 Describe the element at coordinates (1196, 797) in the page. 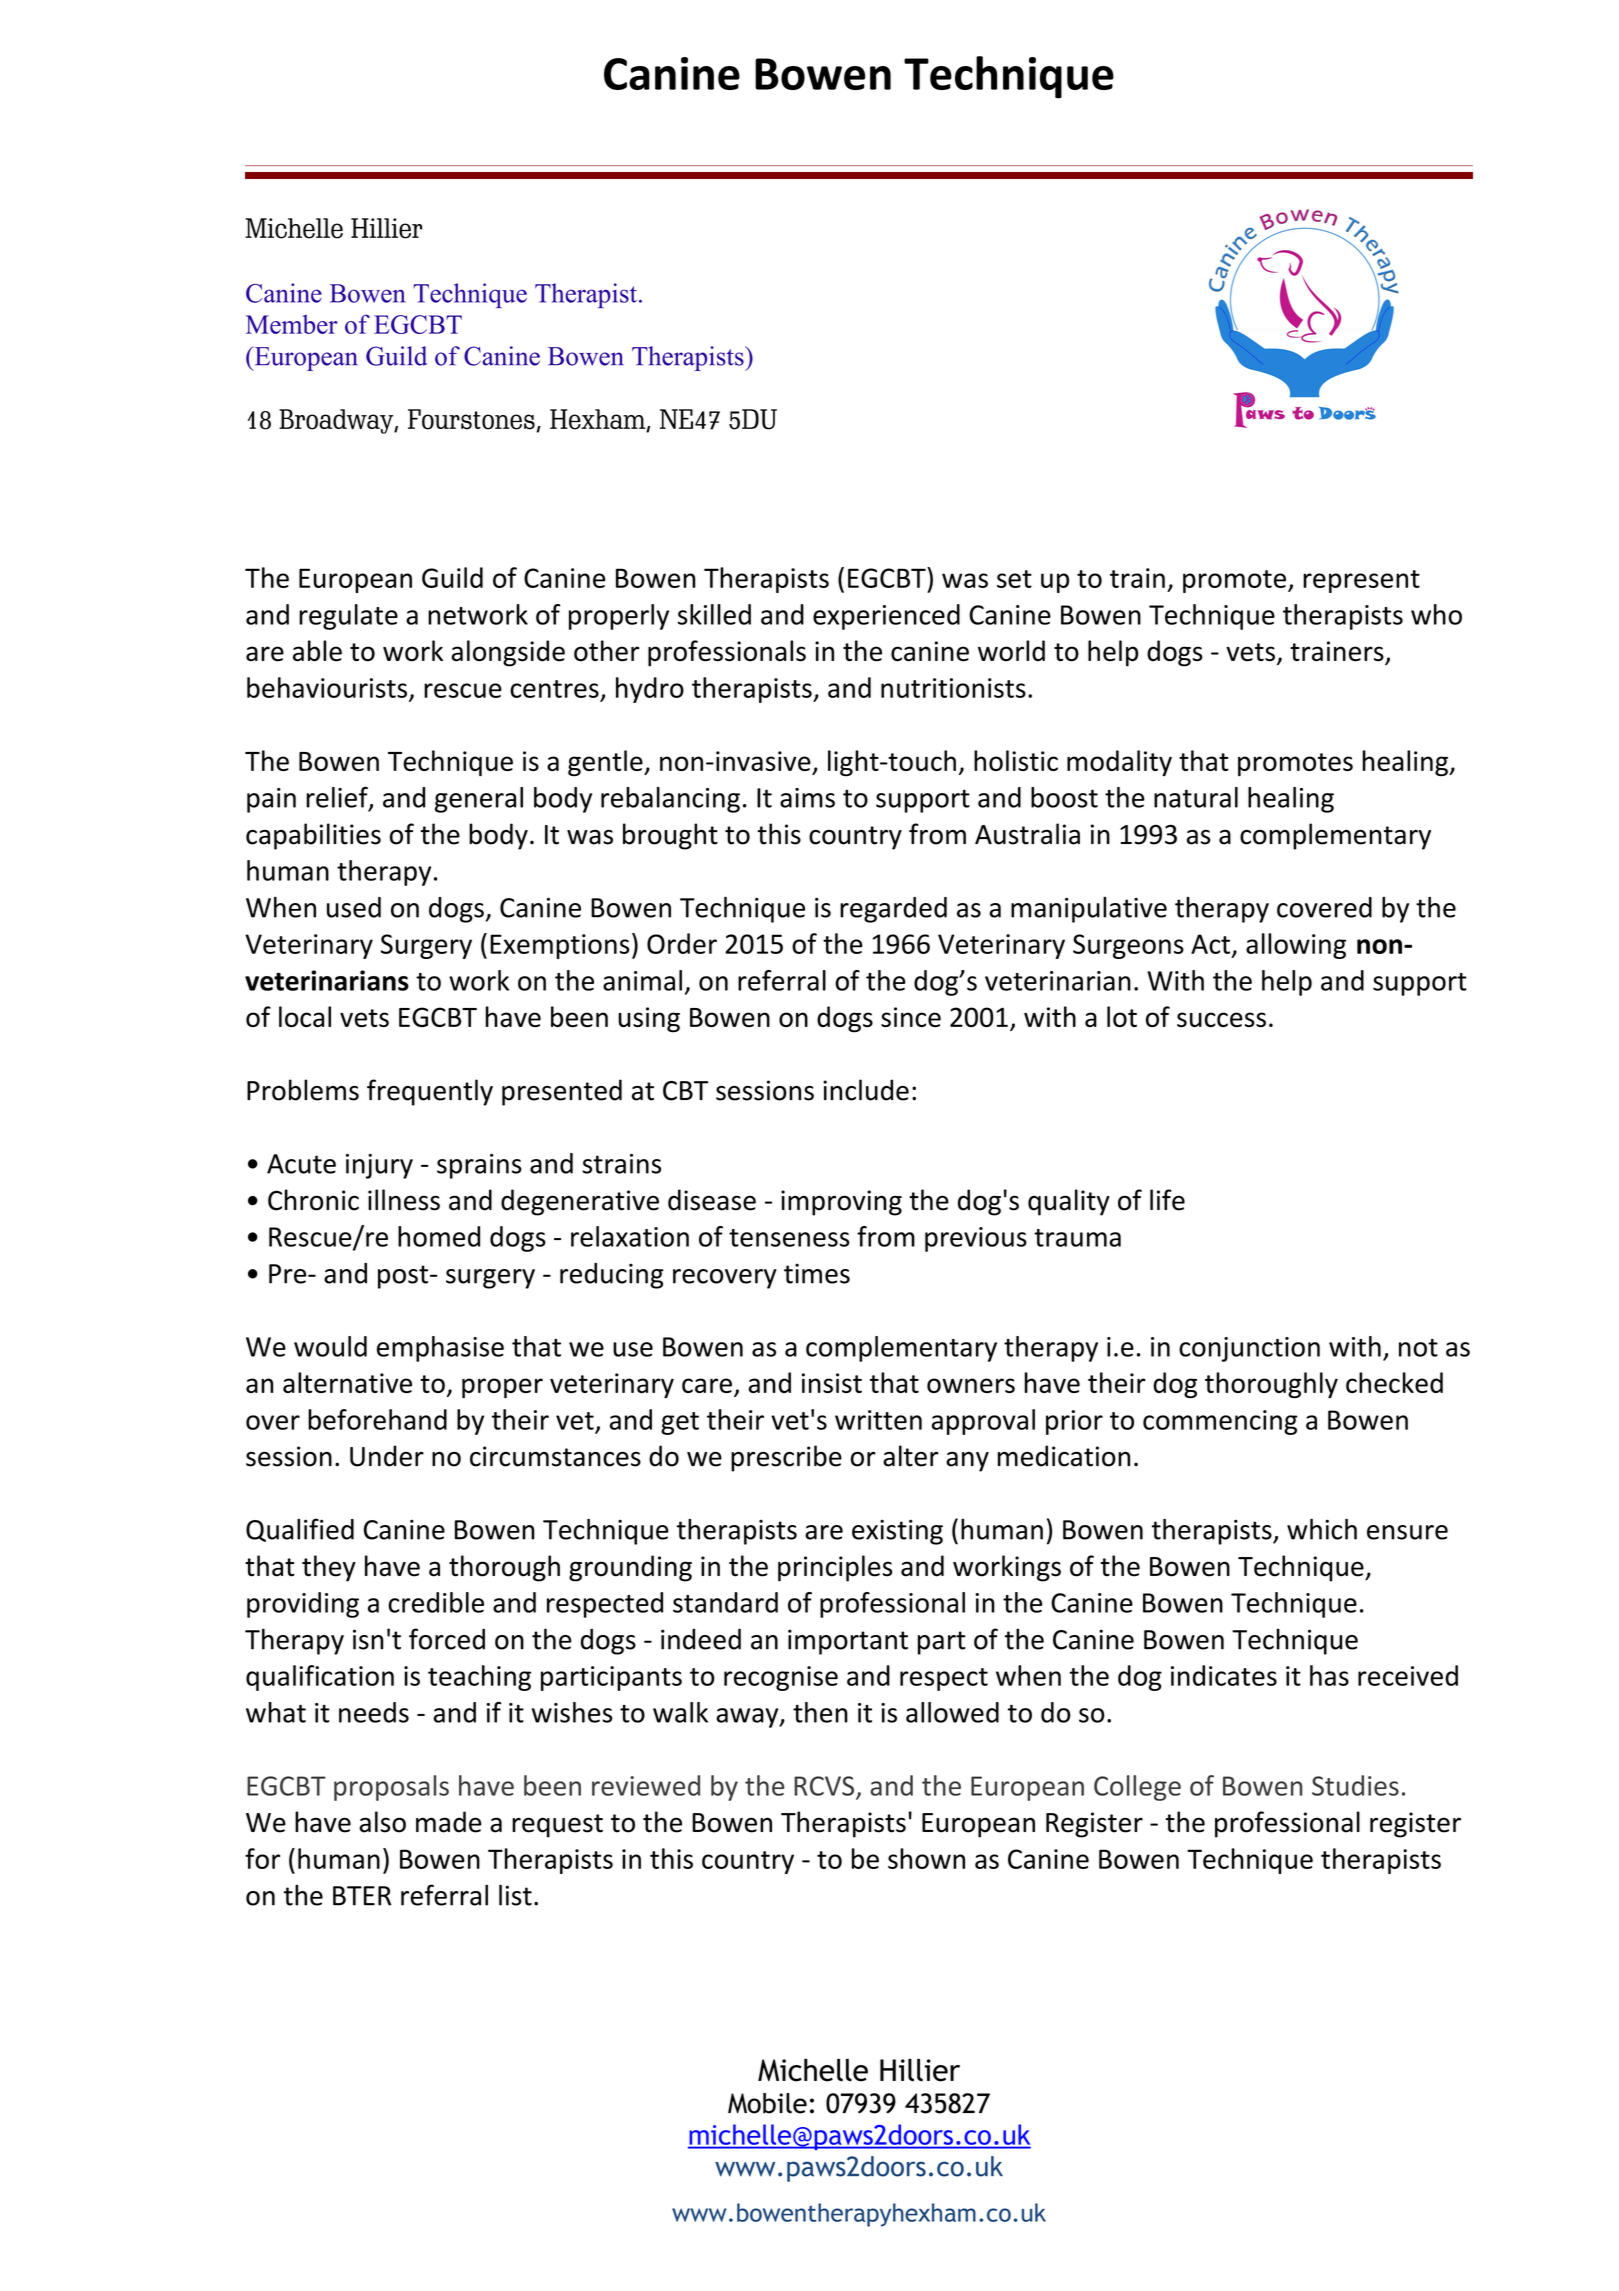

I see `natural` at that location.
